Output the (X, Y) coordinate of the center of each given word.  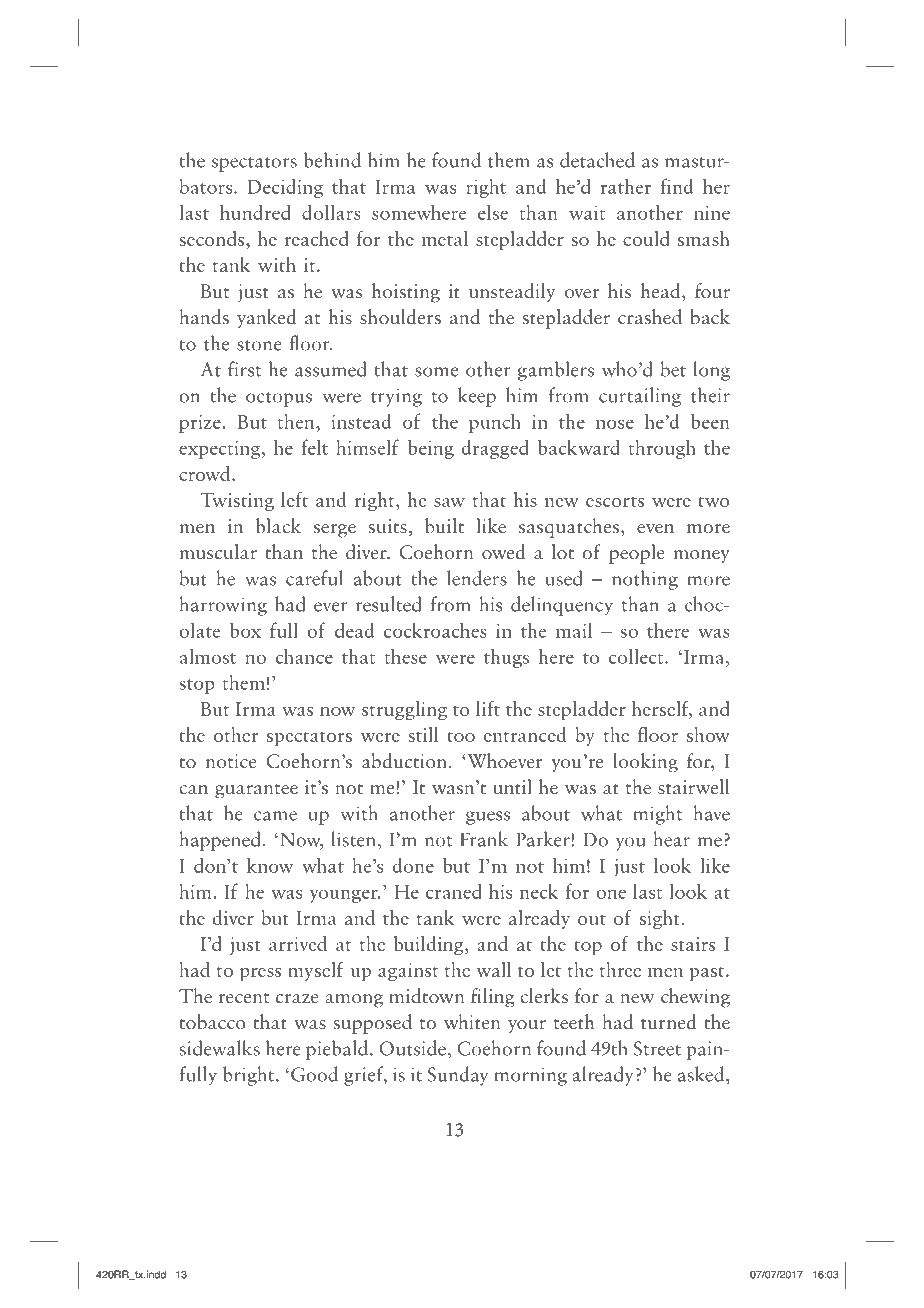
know (270, 865)
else (493, 212)
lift (488, 708)
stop (197, 686)
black (278, 526)
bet (673, 369)
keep (477, 397)
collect (637, 656)
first (244, 369)
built (444, 526)
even (655, 529)
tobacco (212, 1022)
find (677, 186)
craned (454, 891)
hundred (255, 212)
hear (671, 839)
